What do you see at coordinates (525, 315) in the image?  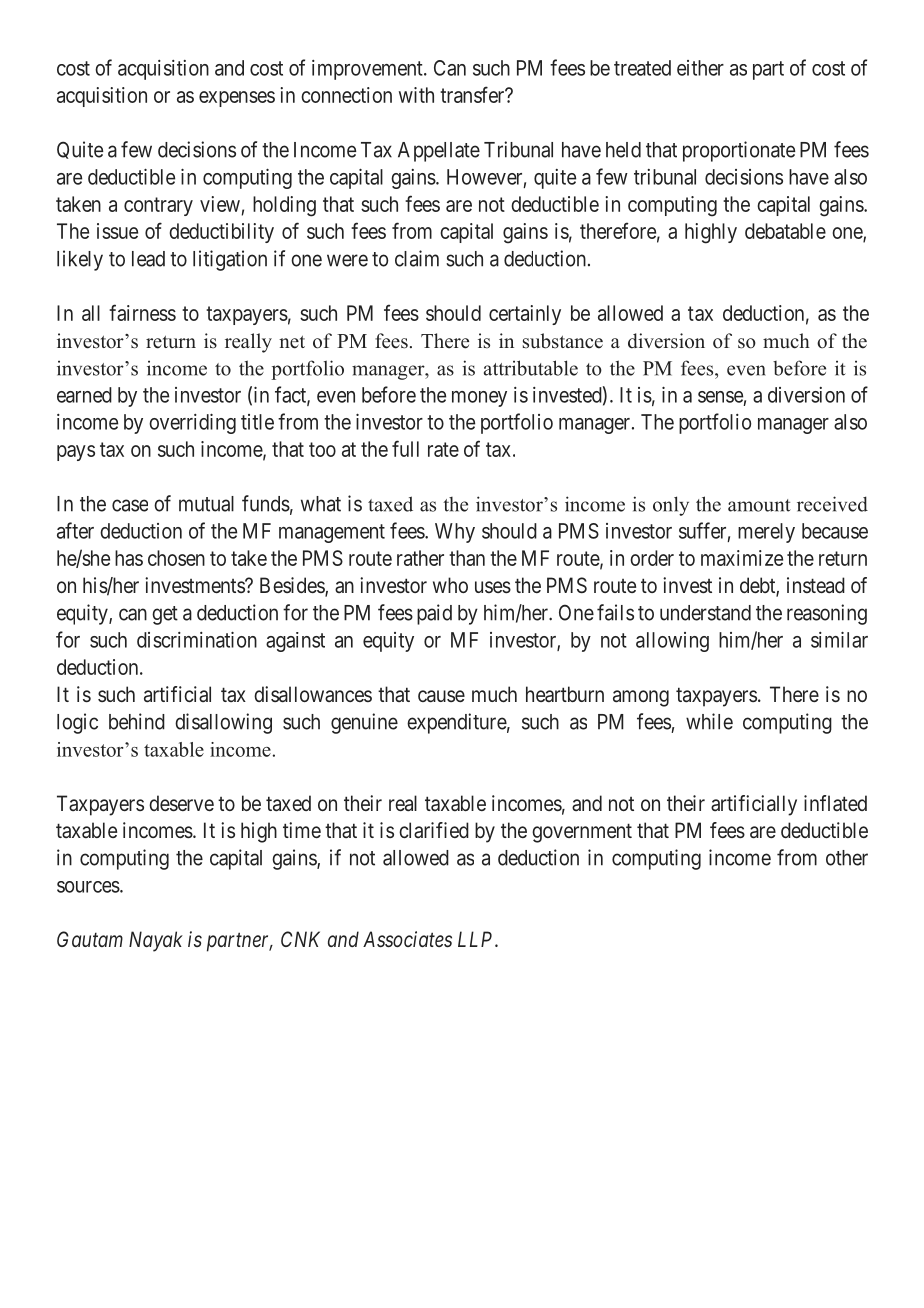 I see `certainly` at bounding box center [525, 315].
